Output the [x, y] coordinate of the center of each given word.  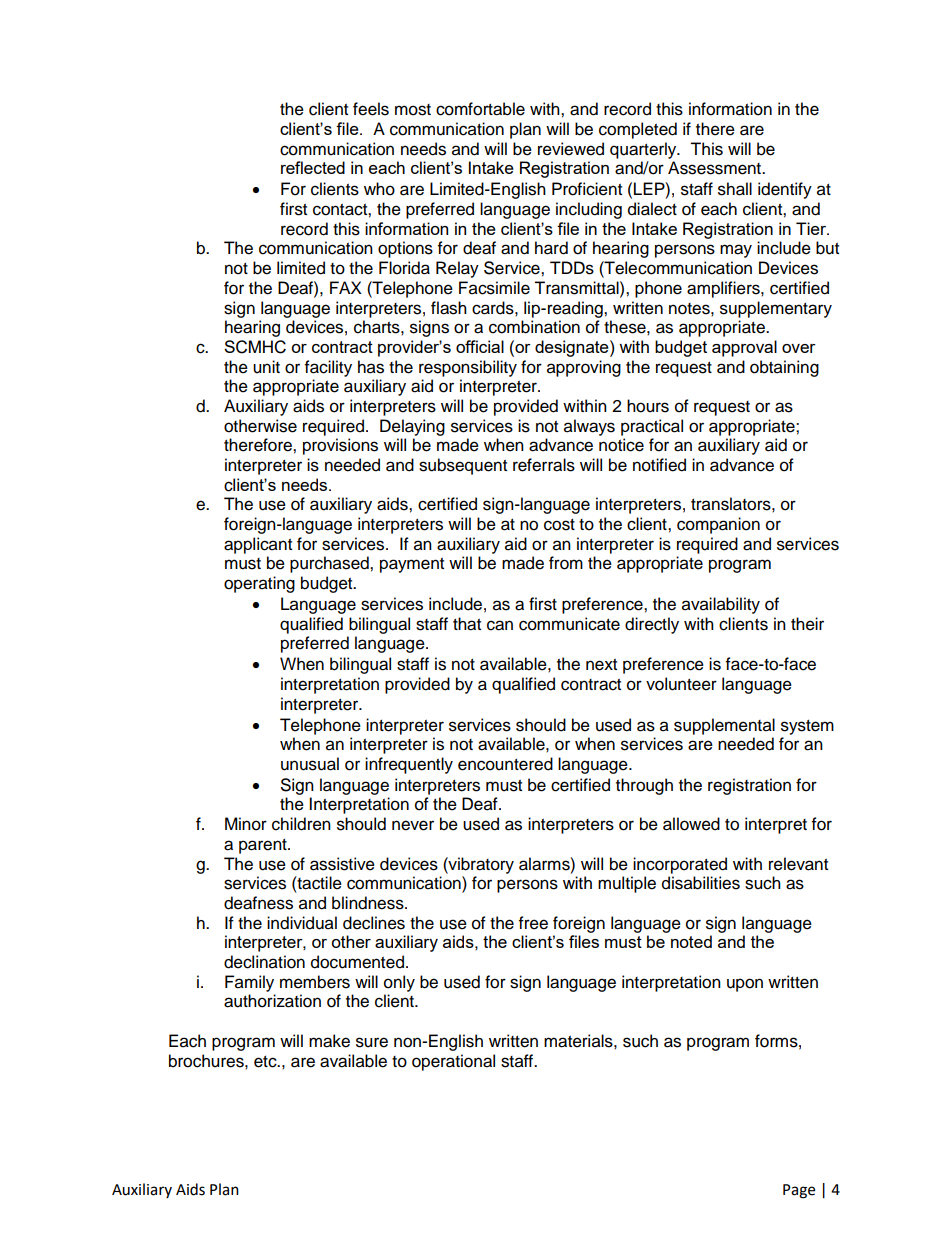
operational [453, 1062]
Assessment [715, 168]
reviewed [571, 149]
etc [266, 1062]
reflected [313, 167]
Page [799, 1191]
